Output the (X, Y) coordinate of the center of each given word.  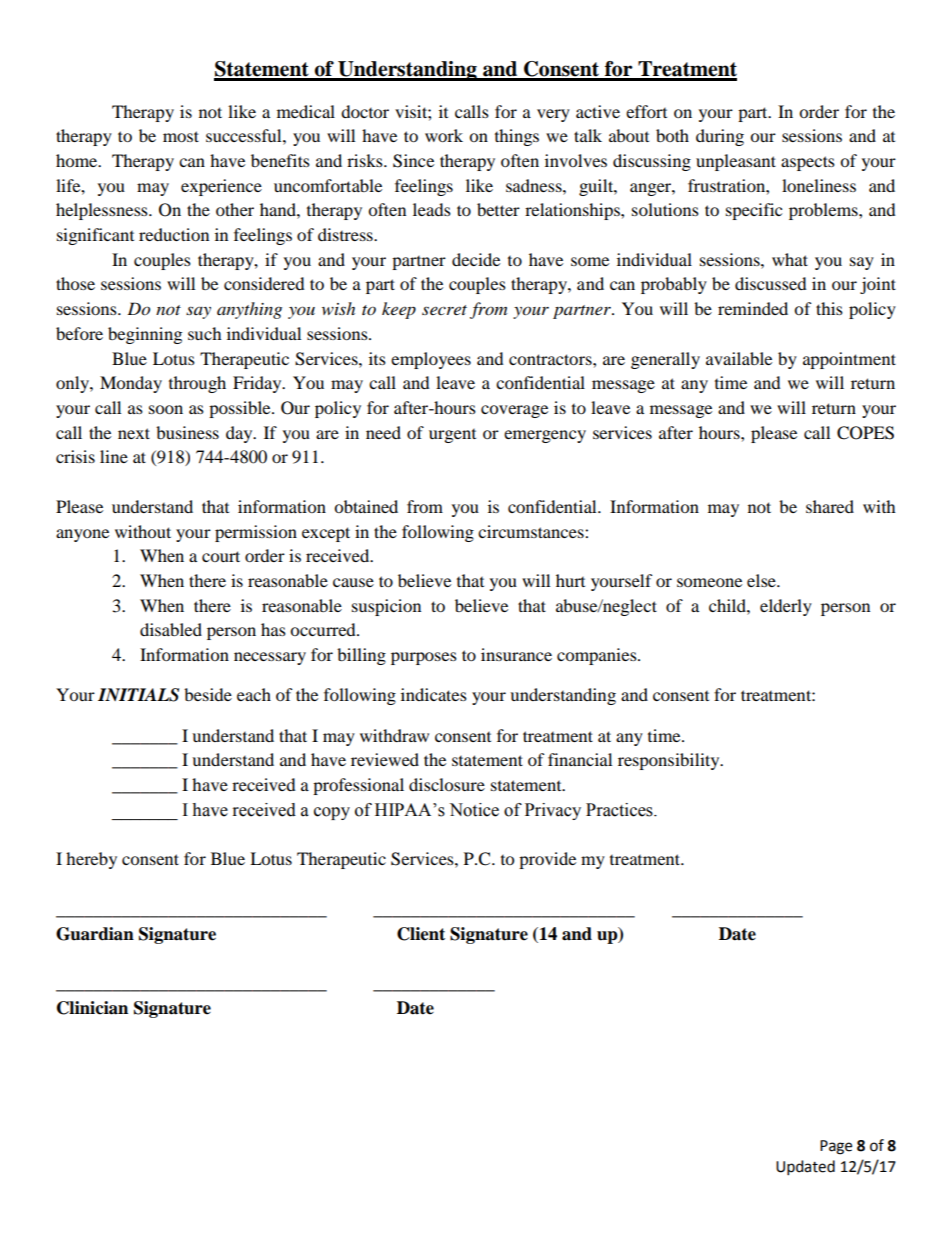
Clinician (92, 1008)
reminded (753, 308)
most (181, 136)
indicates (434, 694)
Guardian (95, 934)
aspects (808, 163)
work (444, 135)
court (221, 556)
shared (830, 506)
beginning (145, 335)
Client (421, 934)
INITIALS (138, 695)
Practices (620, 810)
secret (444, 310)
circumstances (532, 531)
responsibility (670, 761)
